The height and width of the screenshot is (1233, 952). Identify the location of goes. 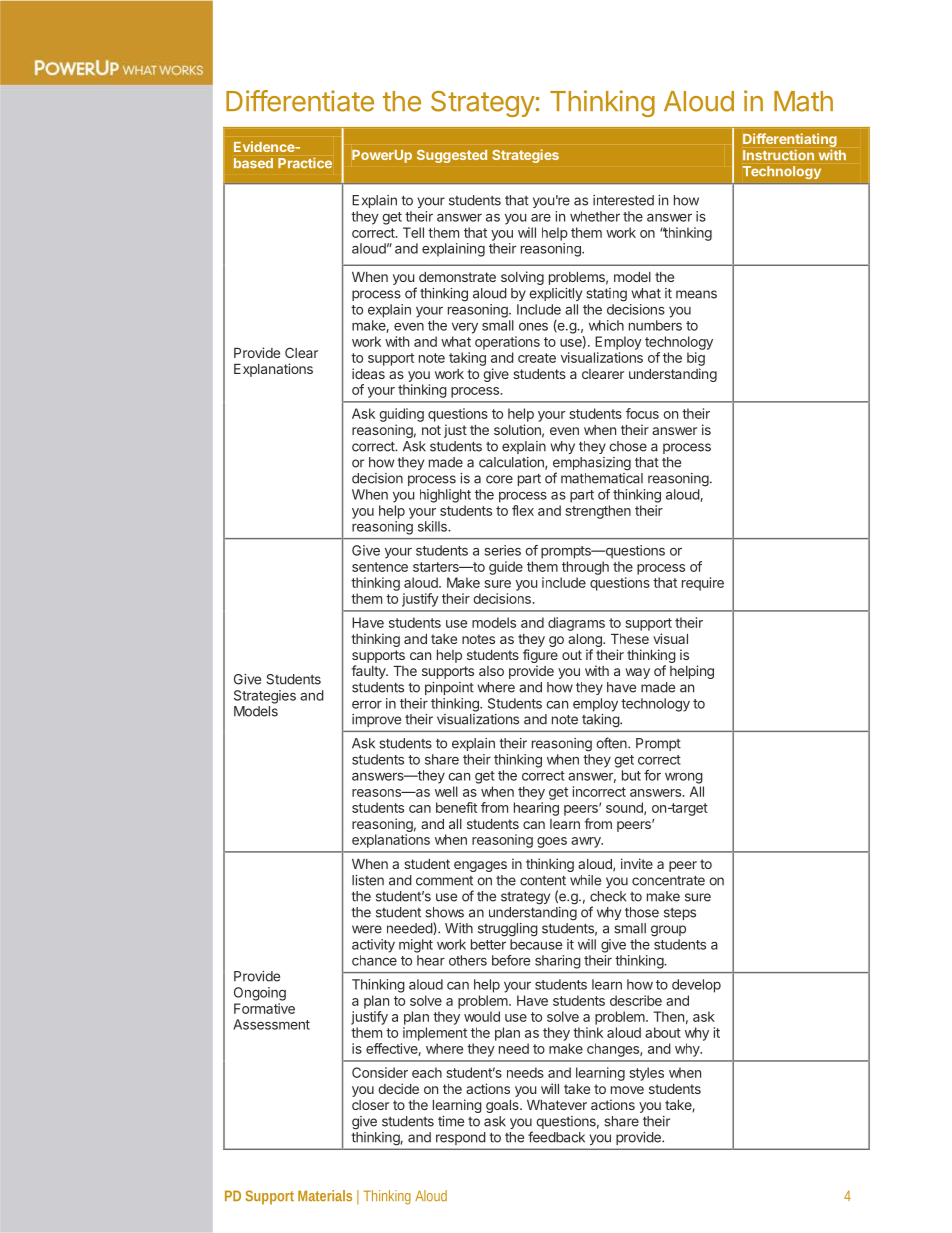
(552, 842).
